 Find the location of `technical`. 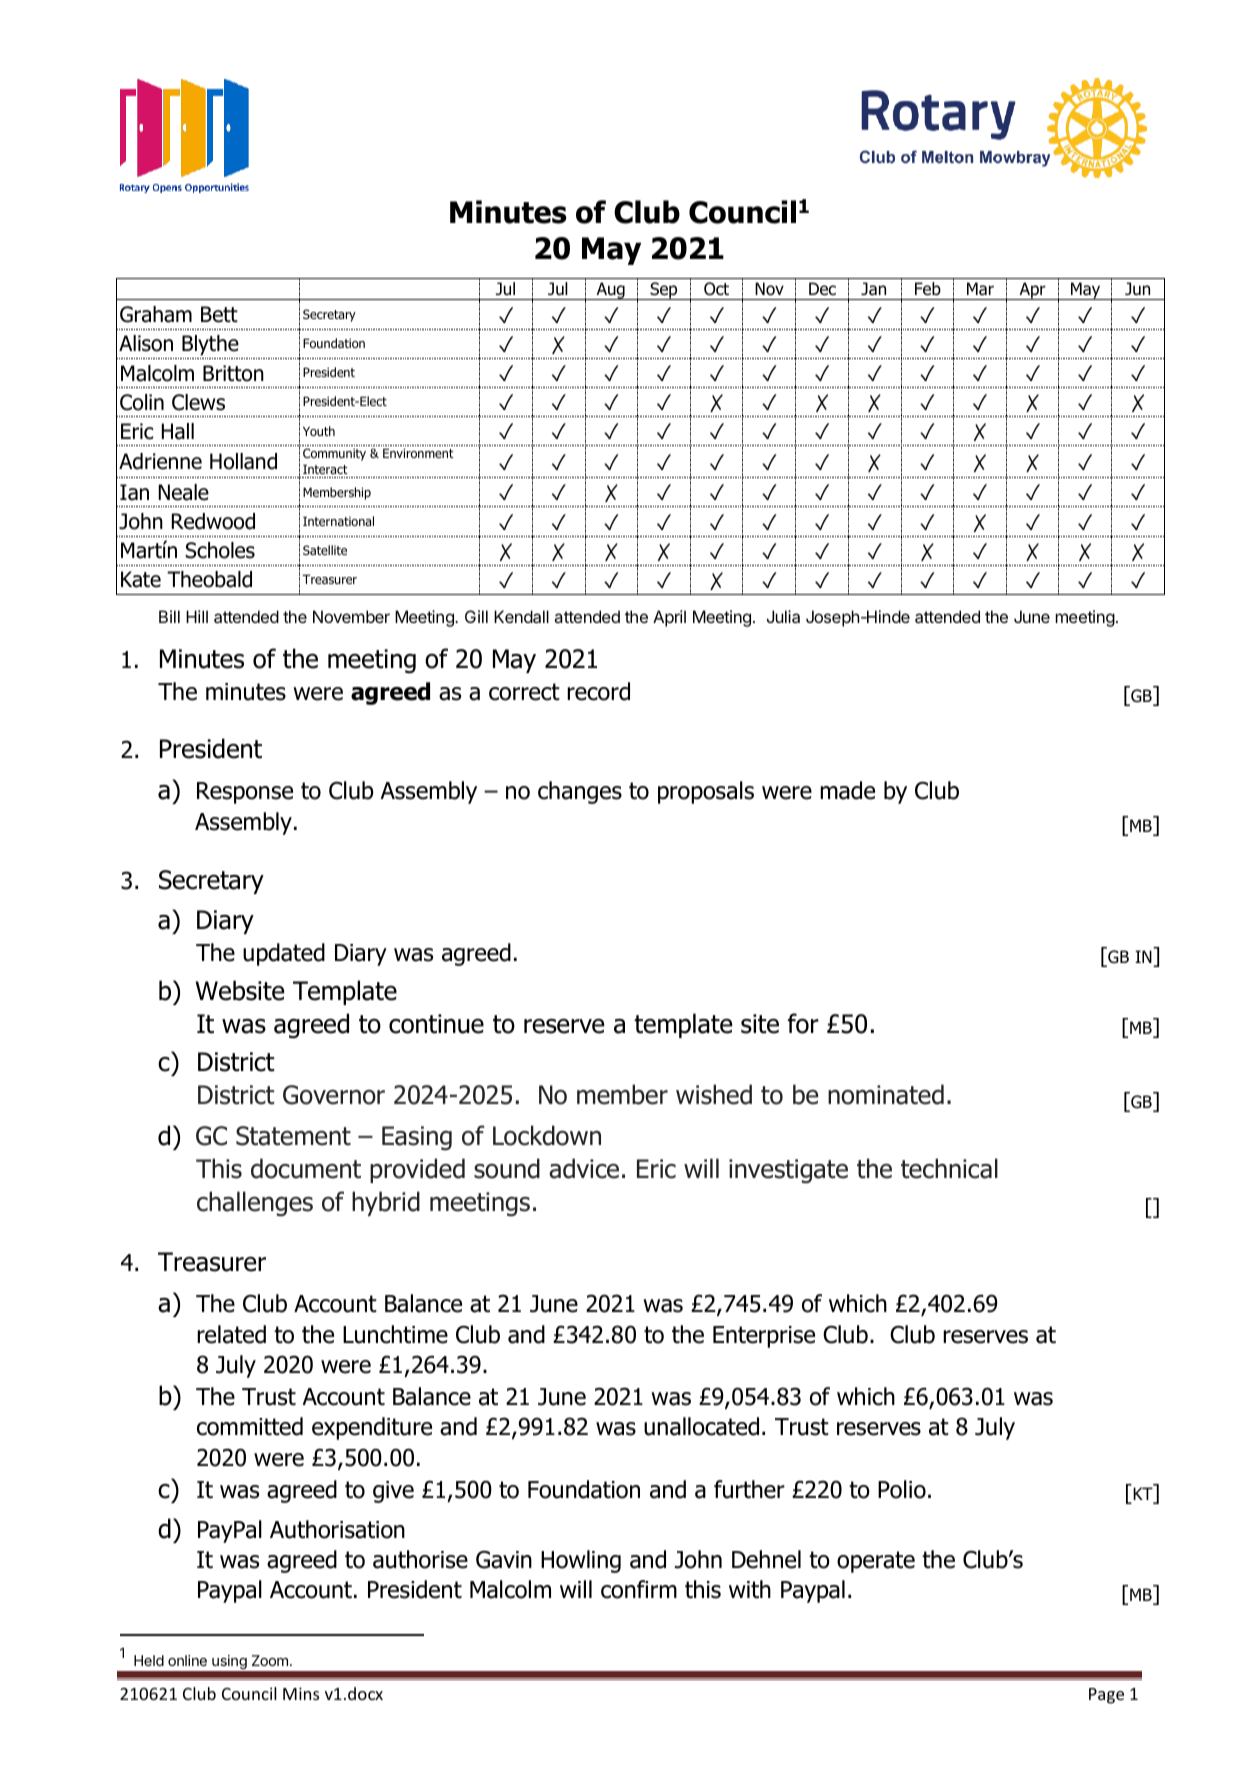

technical is located at coordinates (949, 1168).
